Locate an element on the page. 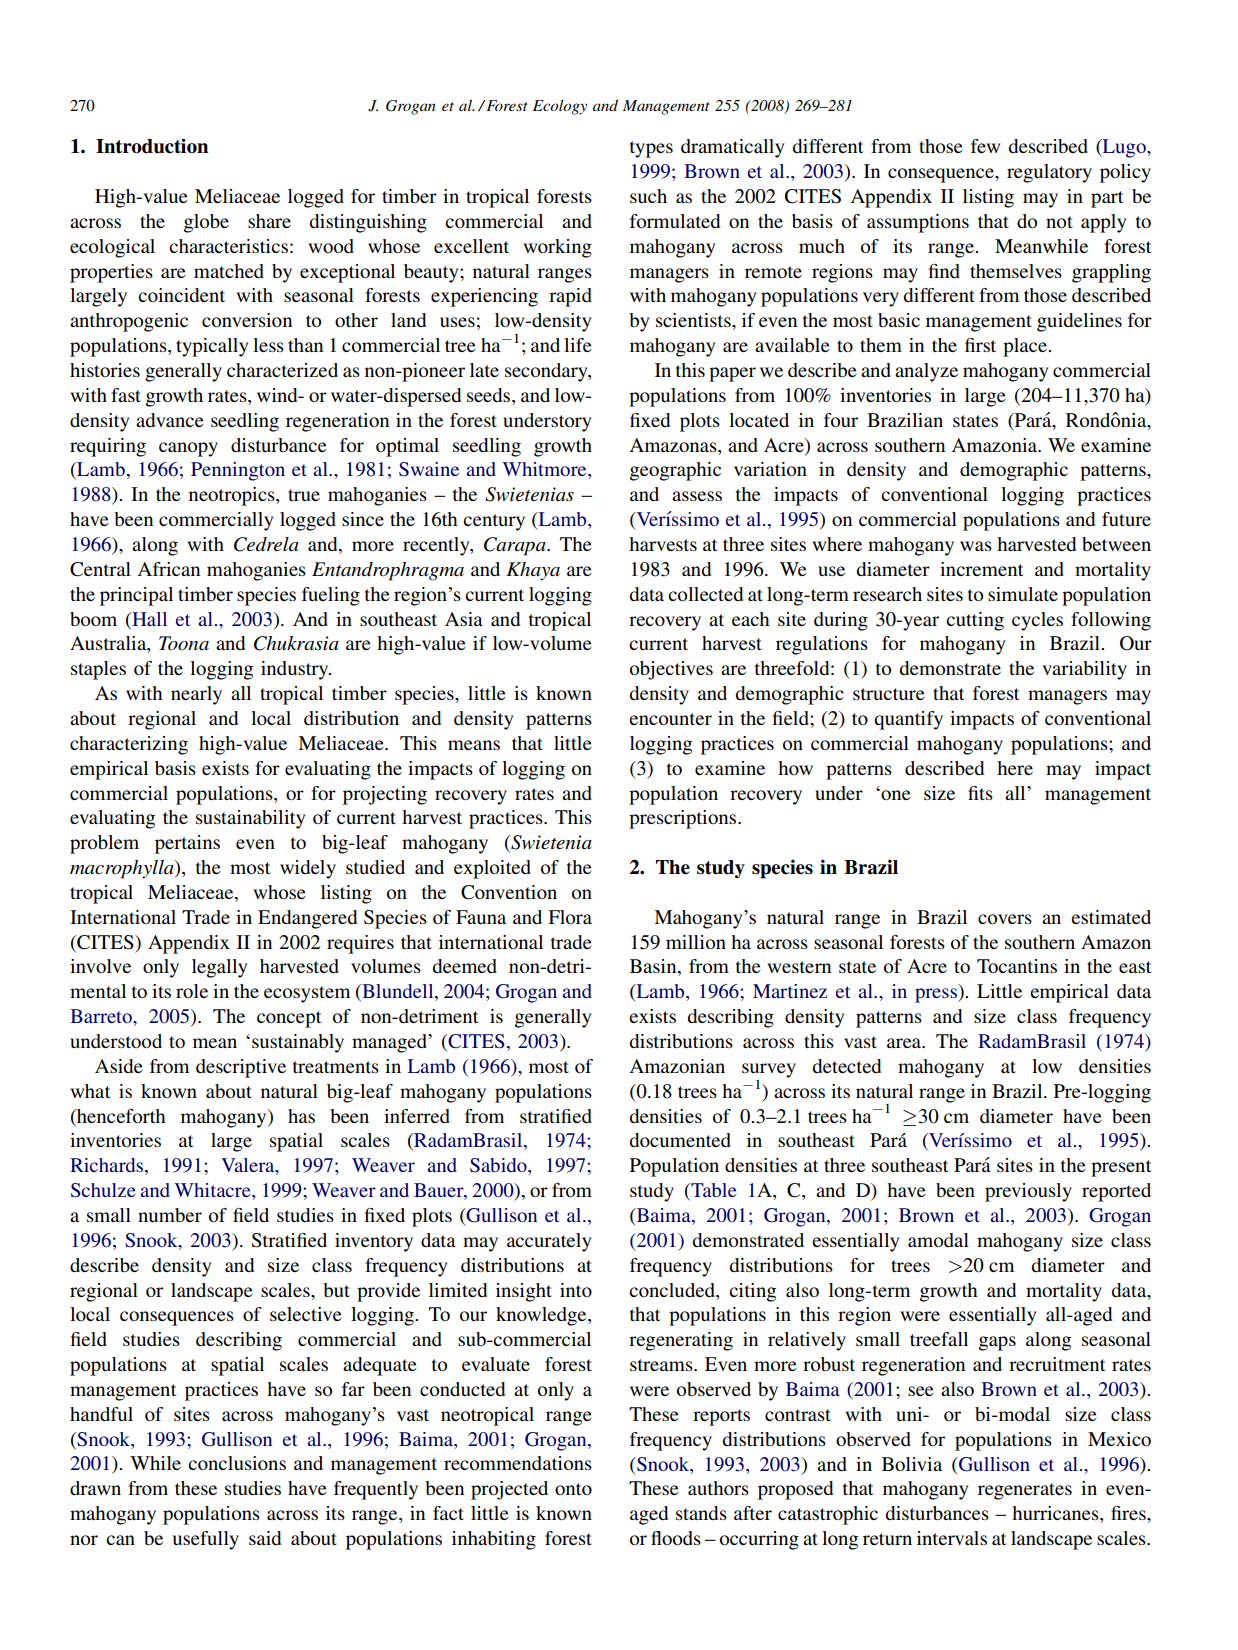 The width and height of the document is (1238, 1650). area is located at coordinates (905, 1043).
